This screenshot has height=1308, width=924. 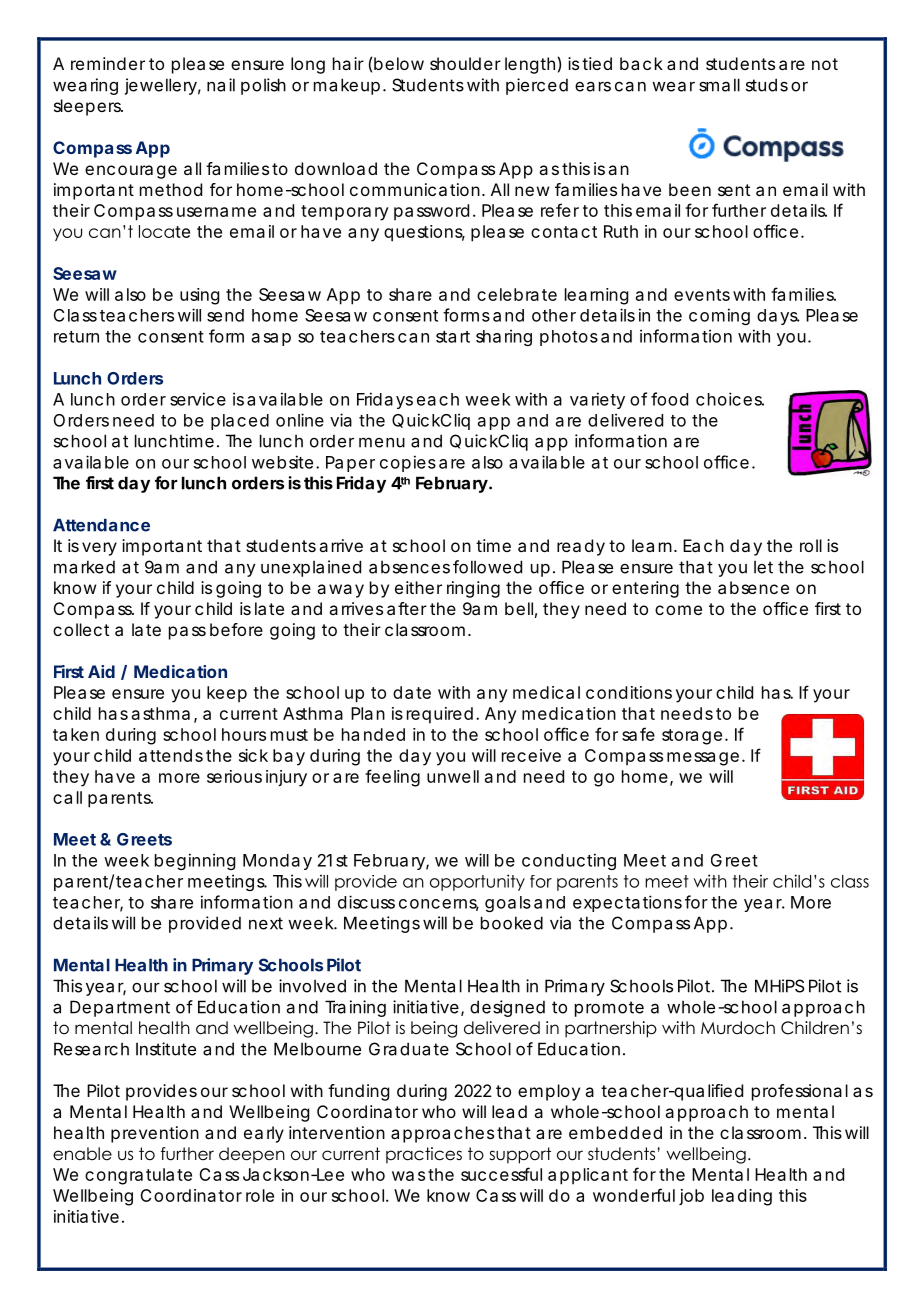 I want to click on practices, so click(x=424, y=1155).
